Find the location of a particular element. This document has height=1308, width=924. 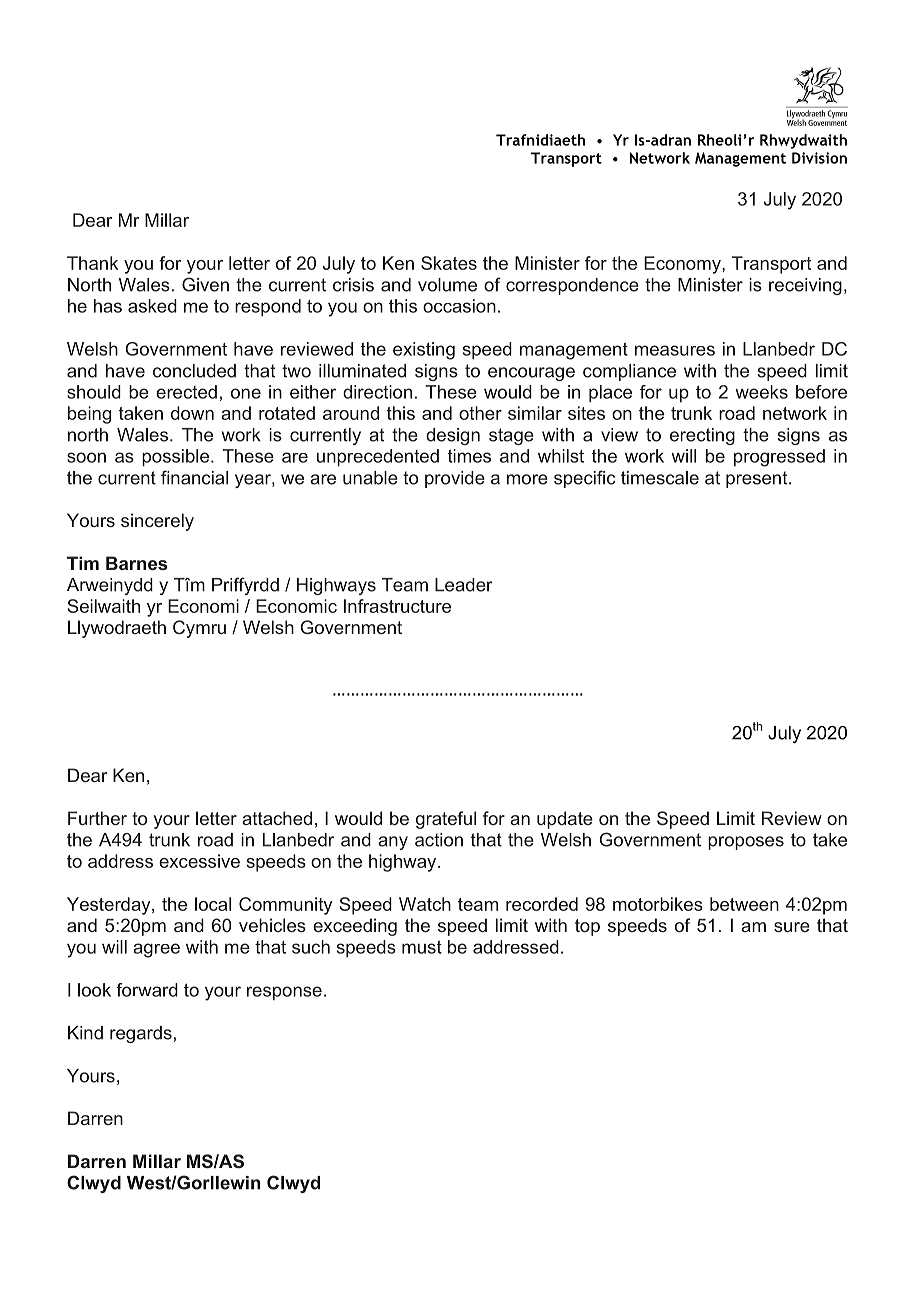

present is located at coordinates (758, 479).
